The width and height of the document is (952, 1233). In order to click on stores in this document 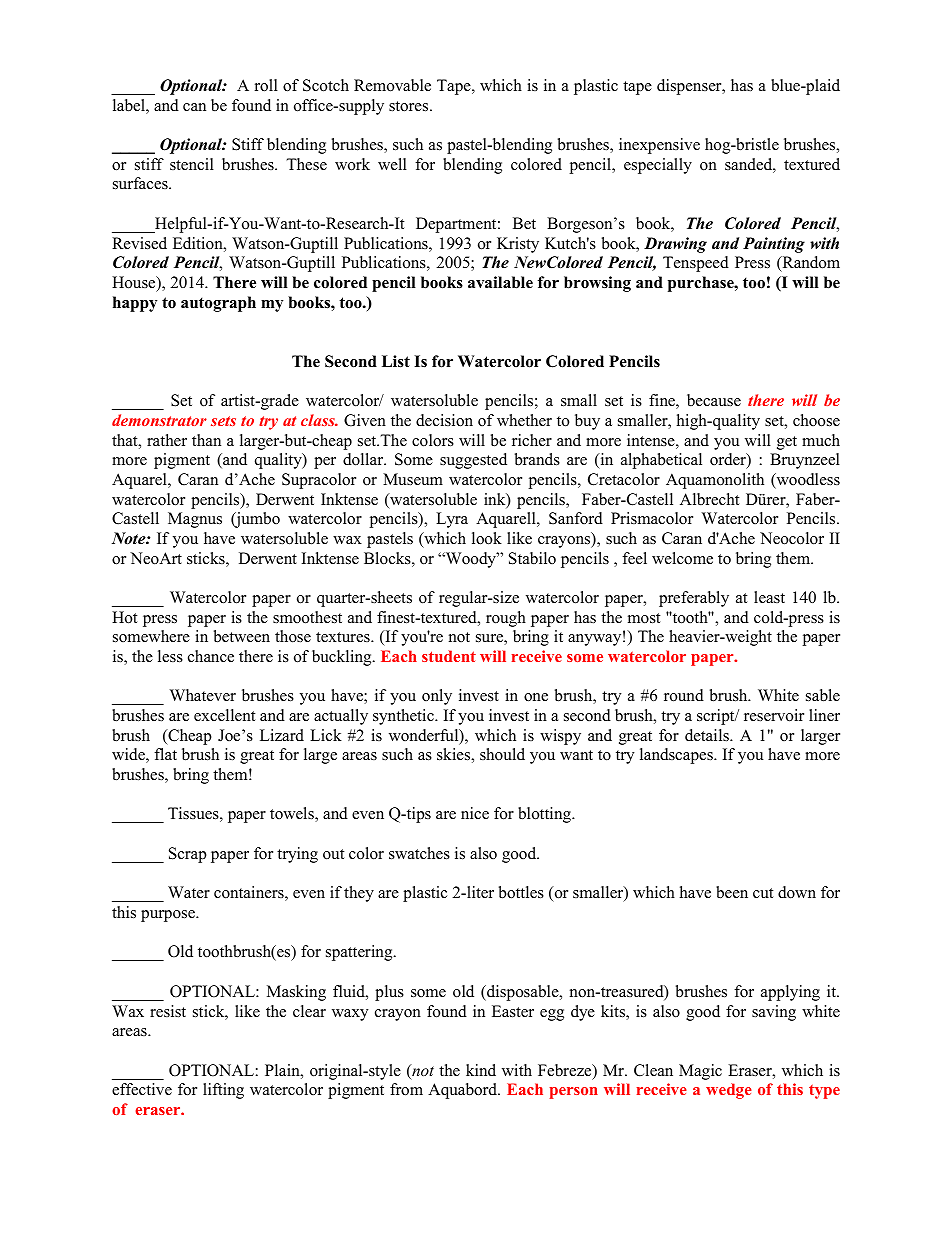, I will do `click(410, 106)`.
